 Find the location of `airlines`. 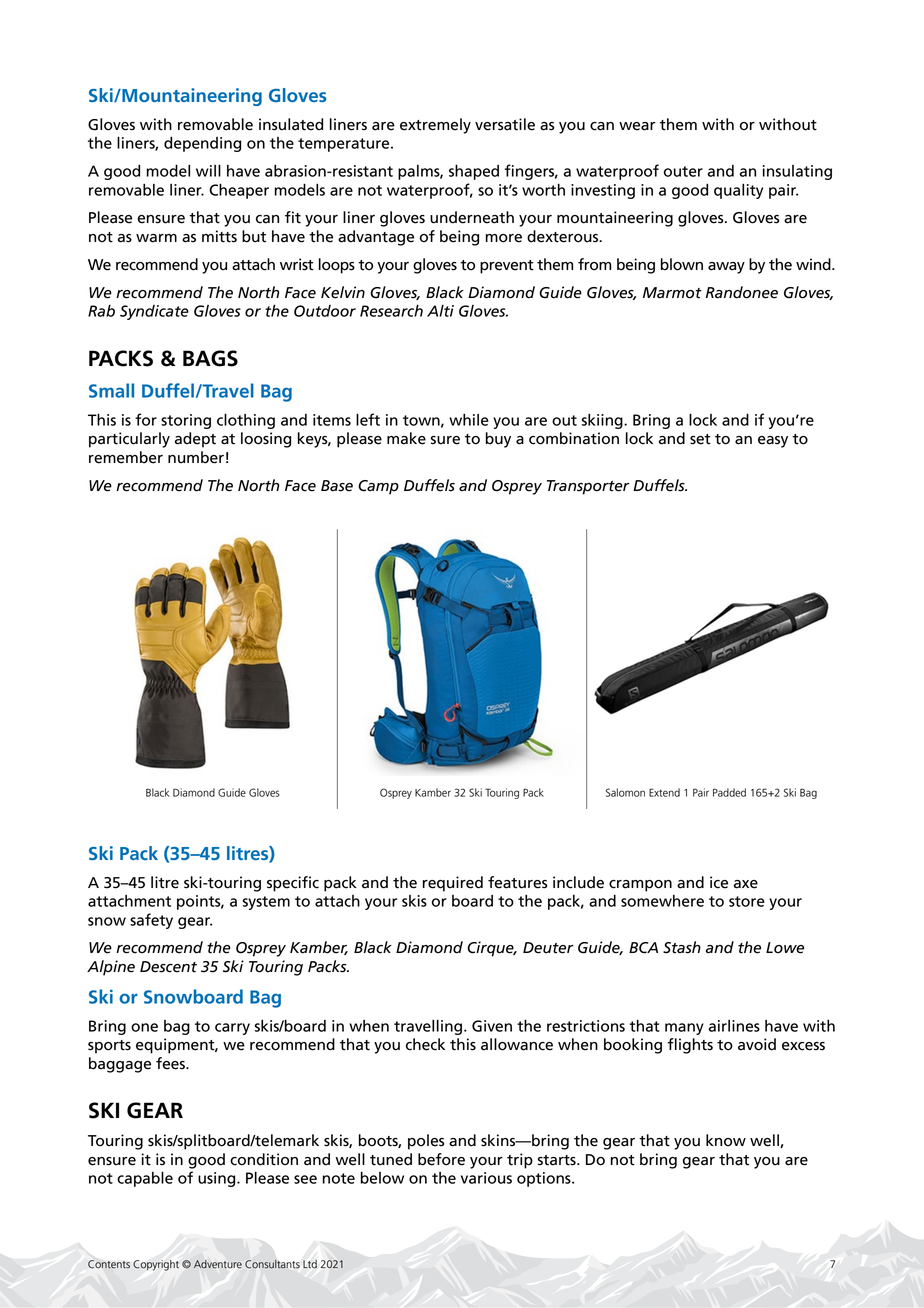

airlines is located at coordinates (734, 1026).
